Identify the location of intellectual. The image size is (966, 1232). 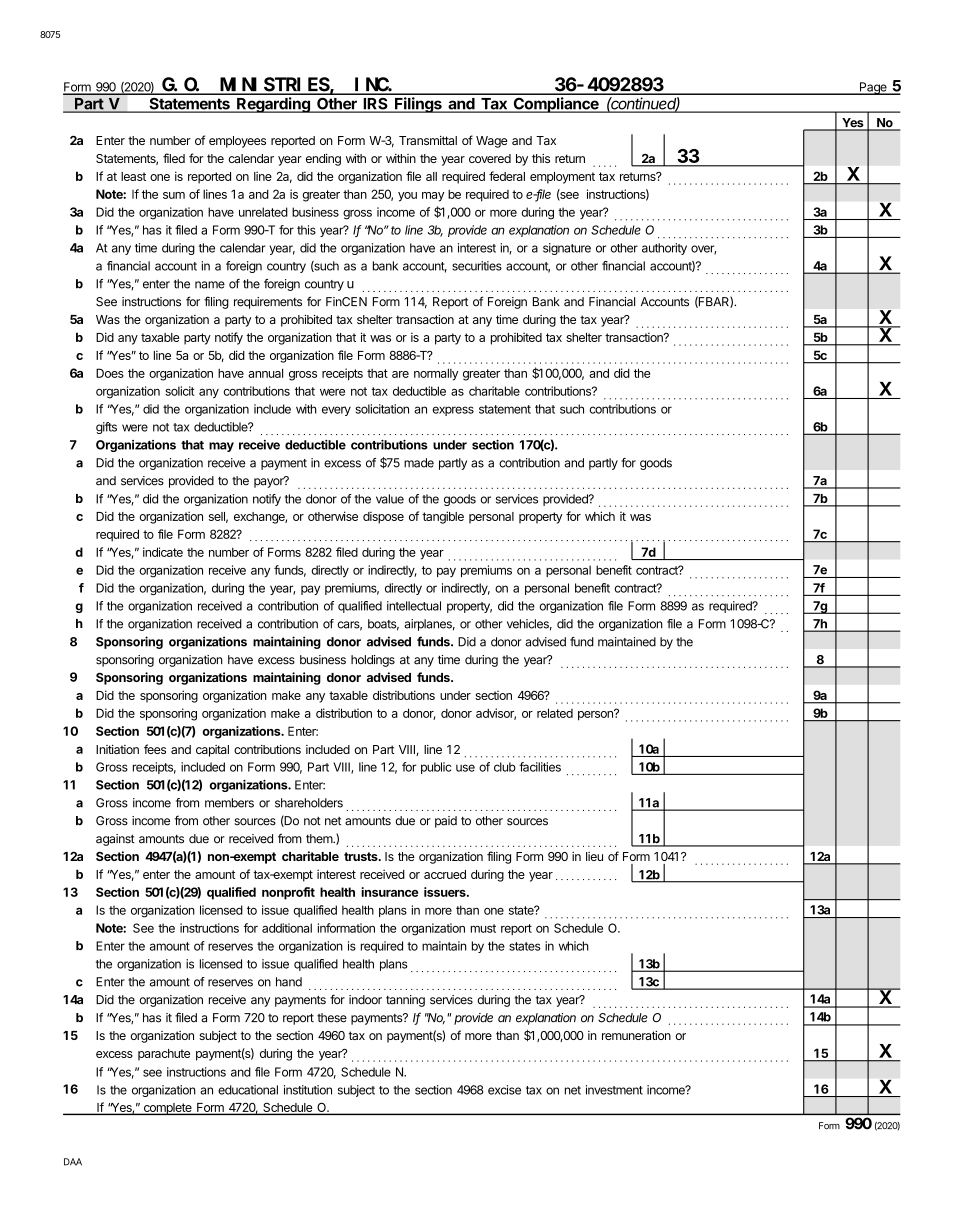
(414, 606).
